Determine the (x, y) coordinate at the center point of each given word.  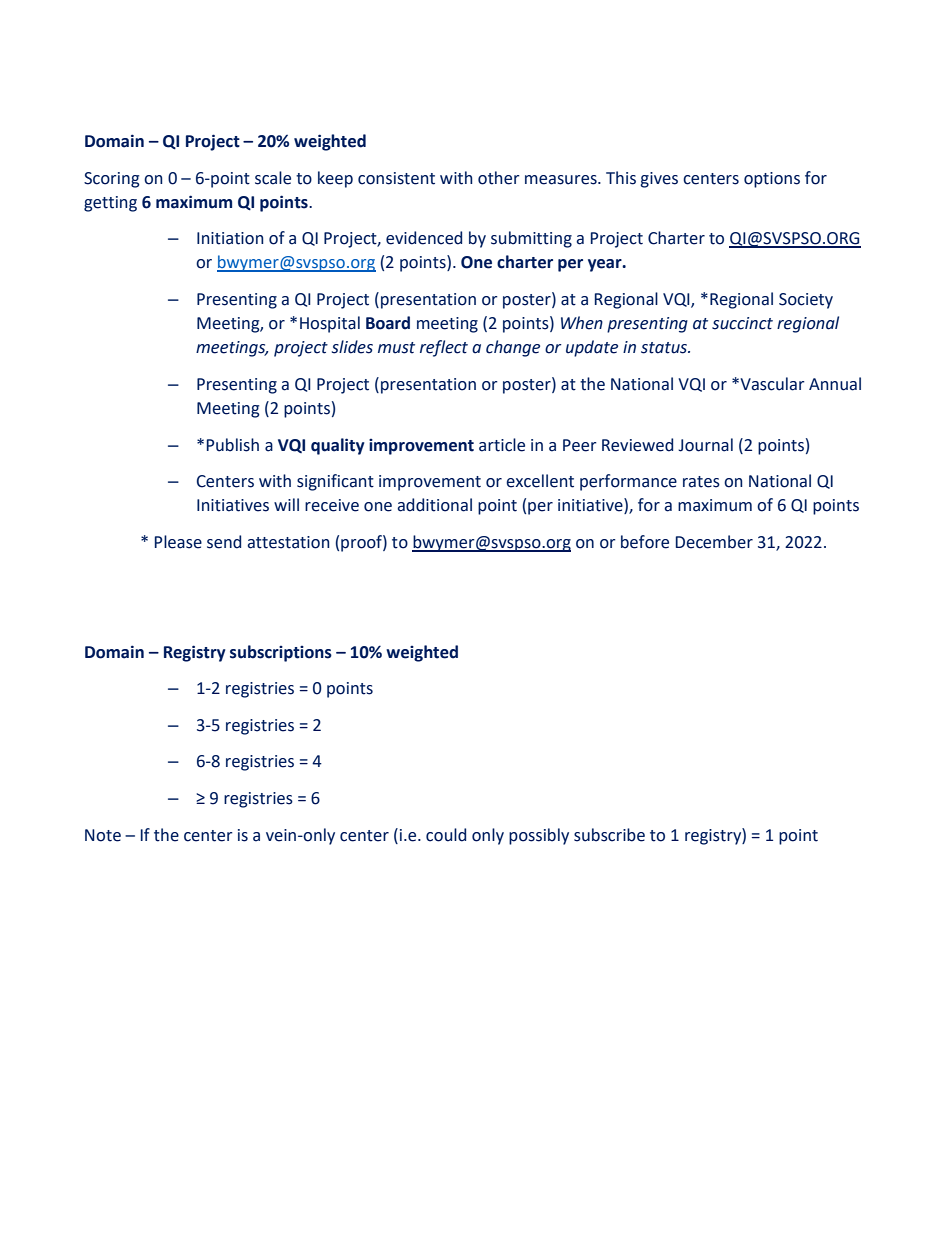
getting (110, 204)
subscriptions (281, 653)
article (502, 445)
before (645, 542)
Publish (233, 445)
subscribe (609, 835)
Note (103, 835)
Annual (835, 384)
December (714, 542)
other (499, 178)
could (446, 835)
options (772, 180)
